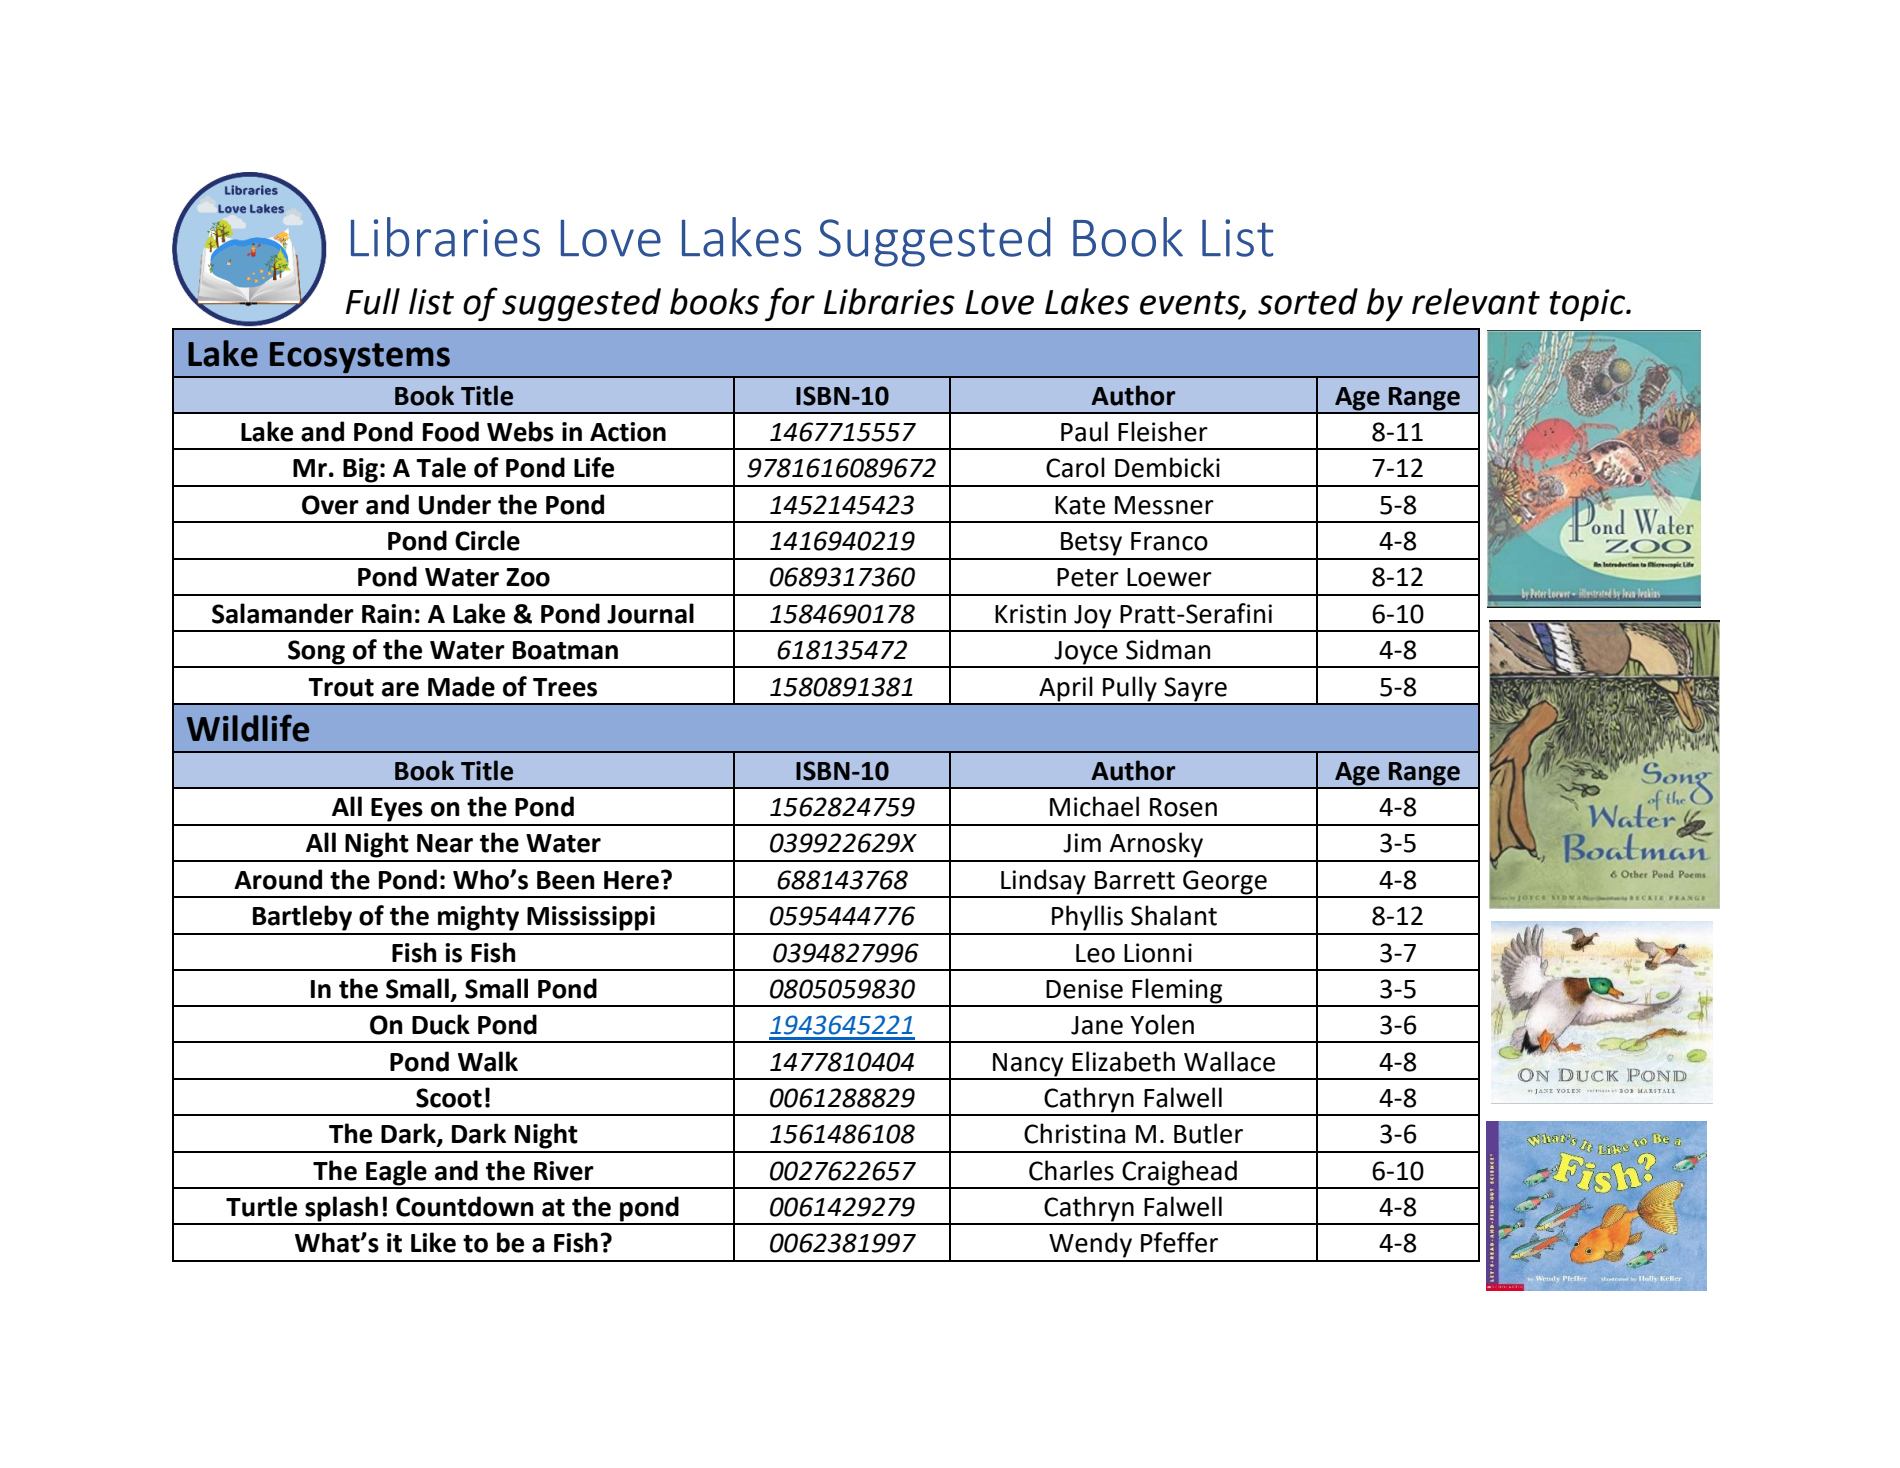  What do you see at coordinates (373, 301) in the screenshot?
I see `Full` at bounding box center [373, 301].
